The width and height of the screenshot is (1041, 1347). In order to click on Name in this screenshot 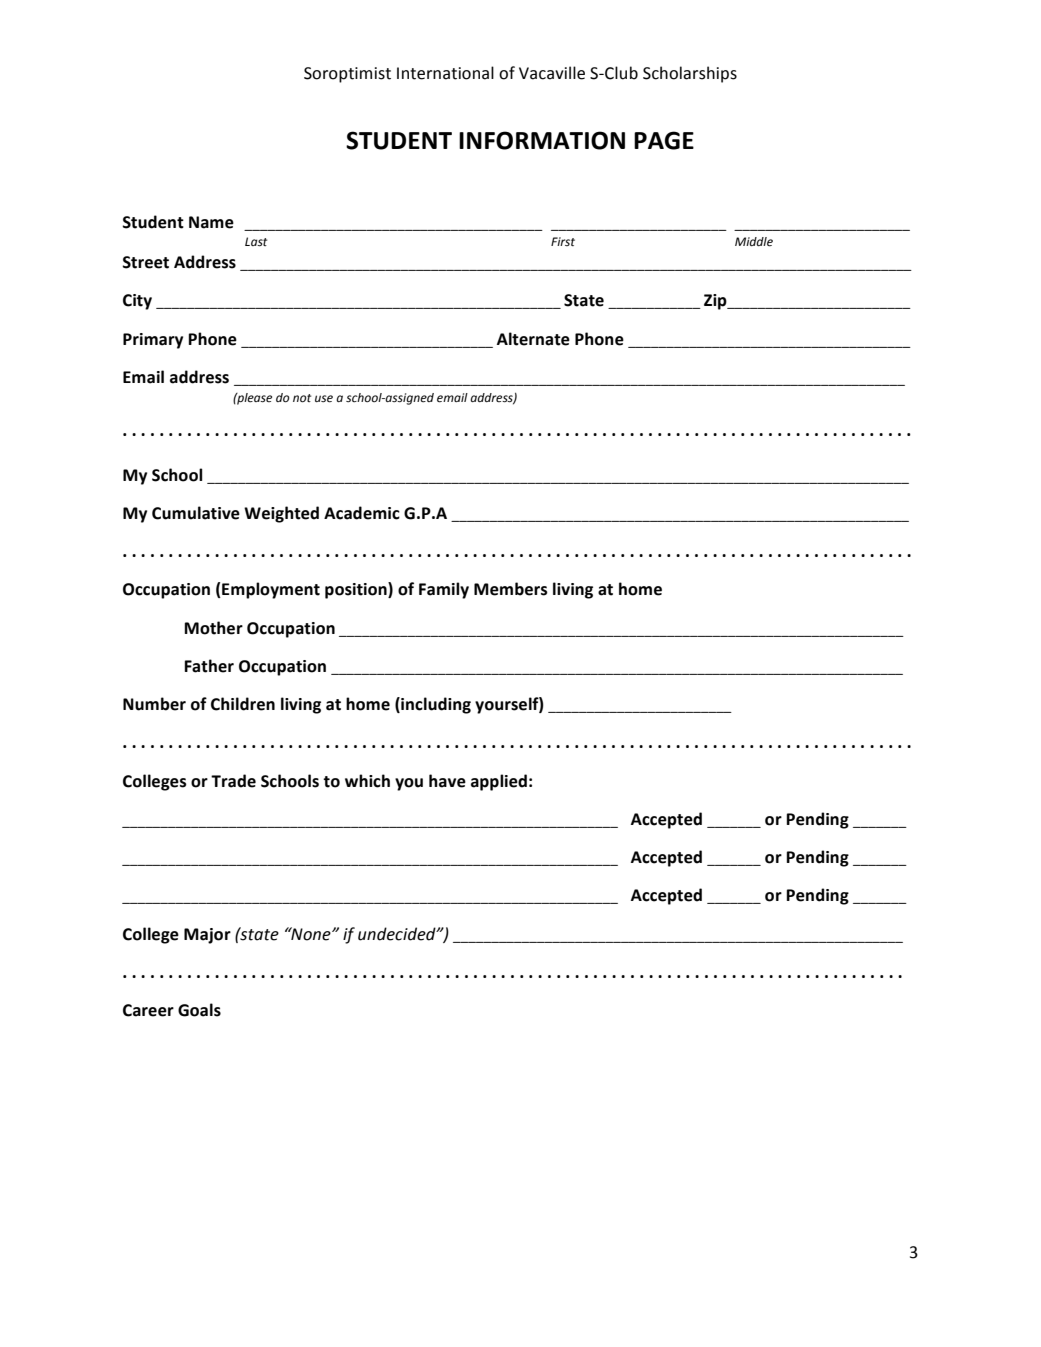, I will do `click(211, 222)`.
